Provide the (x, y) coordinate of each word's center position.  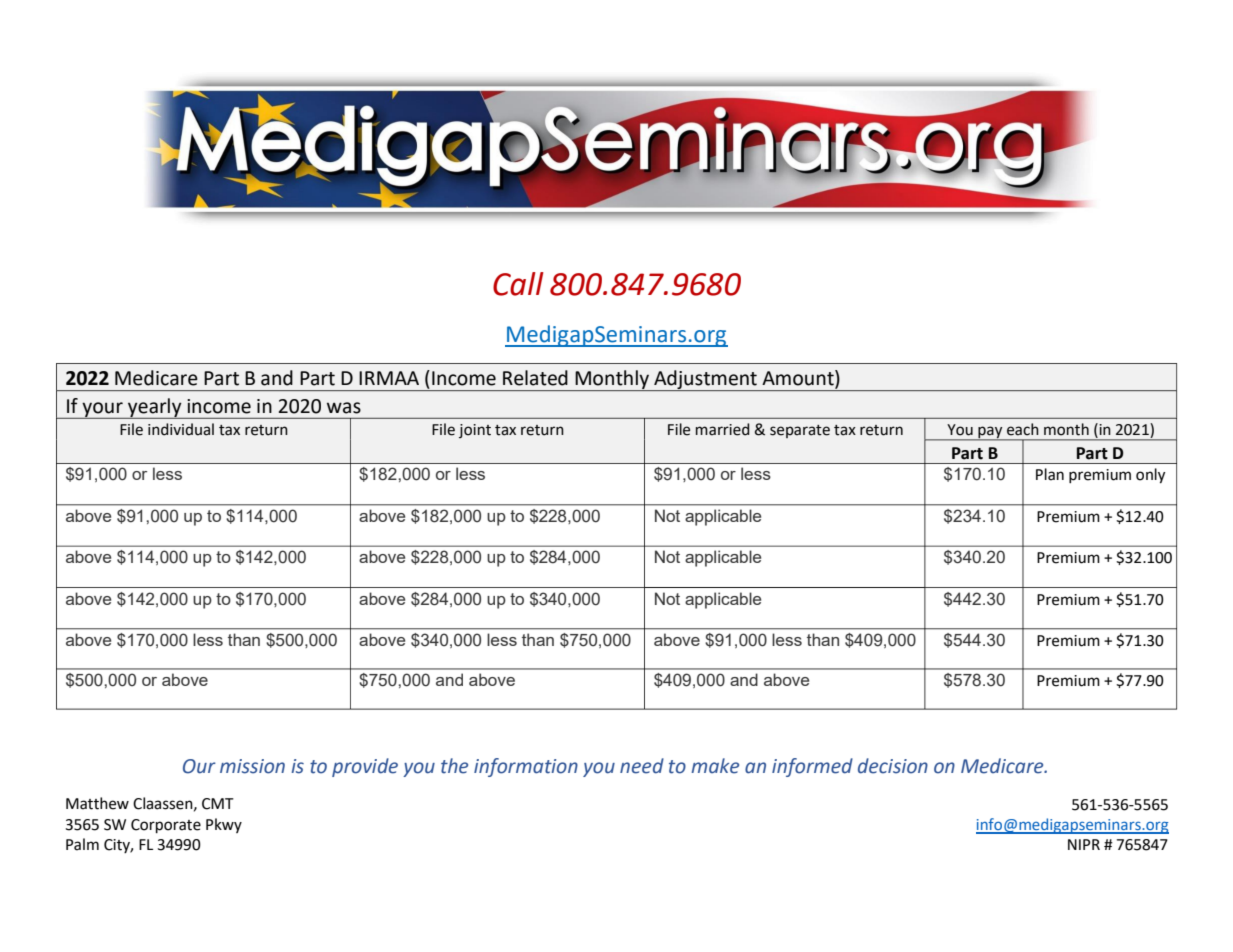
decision (893, 766)
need (642, 766)
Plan (1050, 474)
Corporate (166, 826)
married (723, 429)
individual (181, 429)
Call (518, 284)
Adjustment (705, 380)
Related (535, 378)
